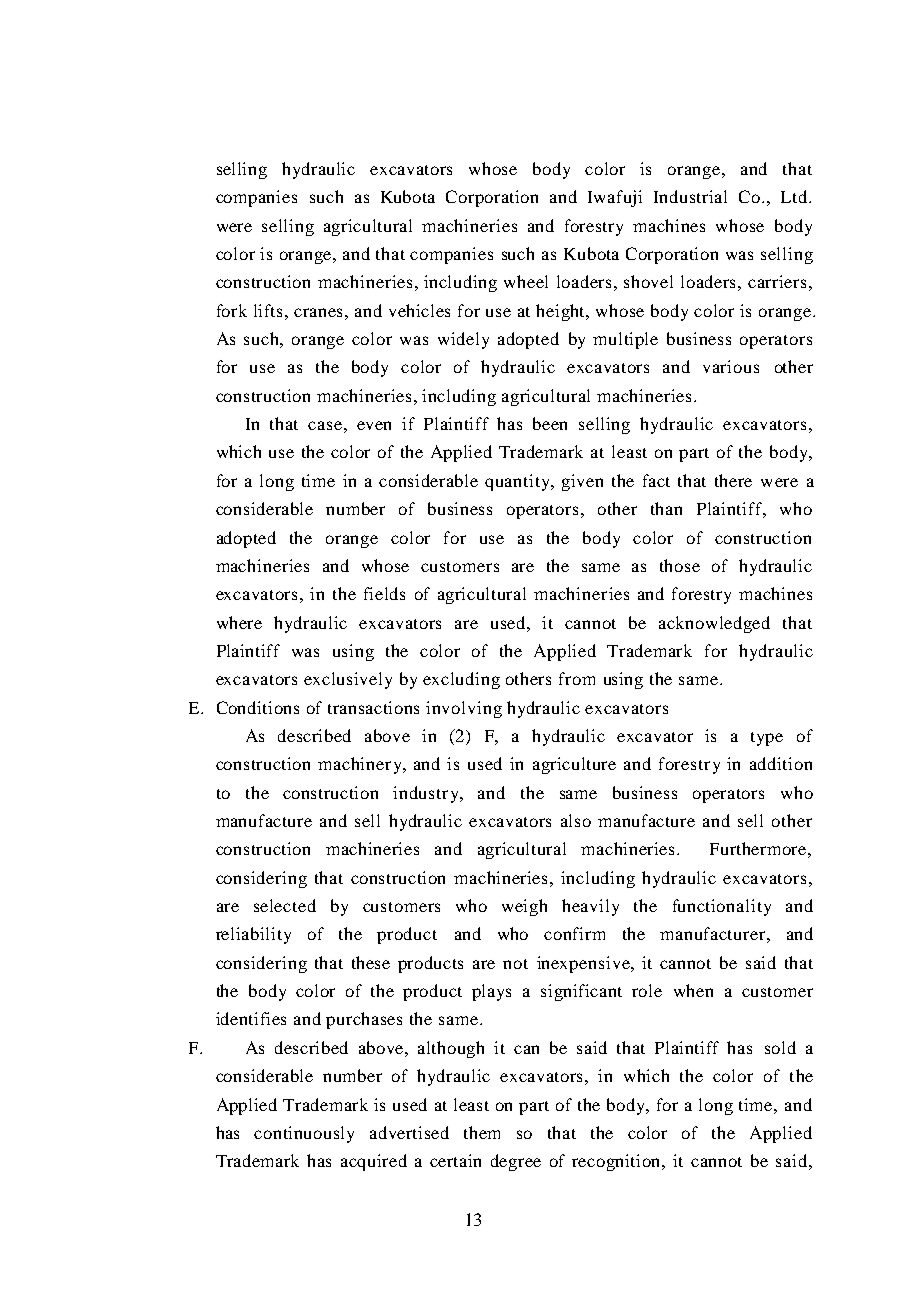 This screenshot has height=1308, width=924. What do you see at coordinates (524, 907) in the screenshot?
I see `weigh` at bounding box center [524, 907].
